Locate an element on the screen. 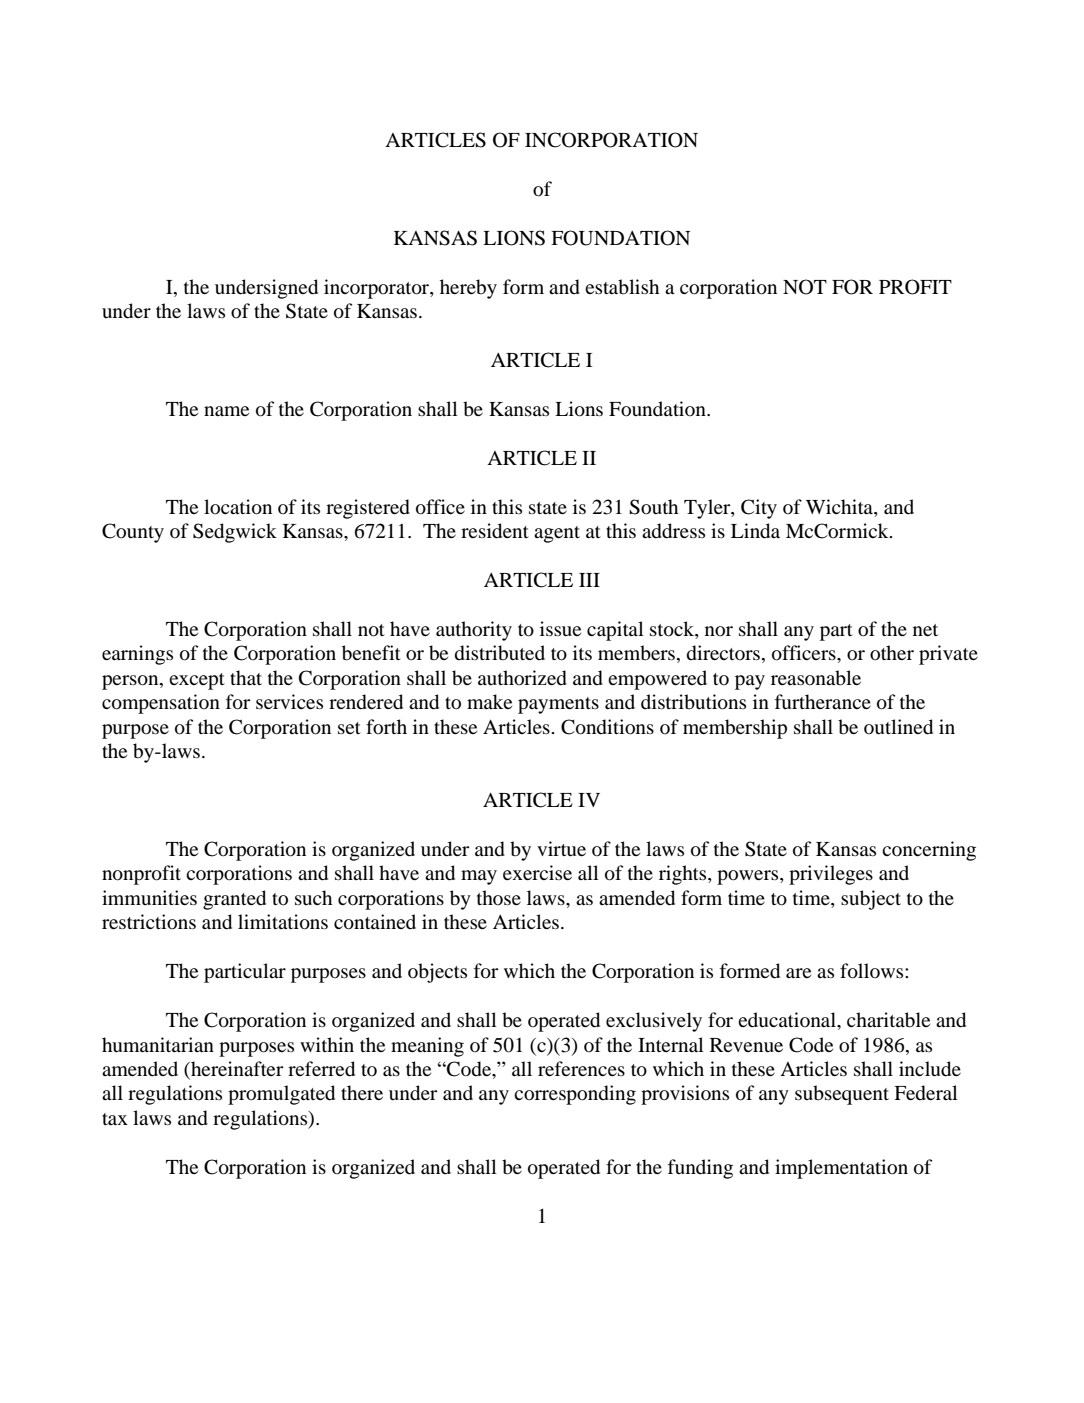  corresponding is located at coordinates (575, 1095).
